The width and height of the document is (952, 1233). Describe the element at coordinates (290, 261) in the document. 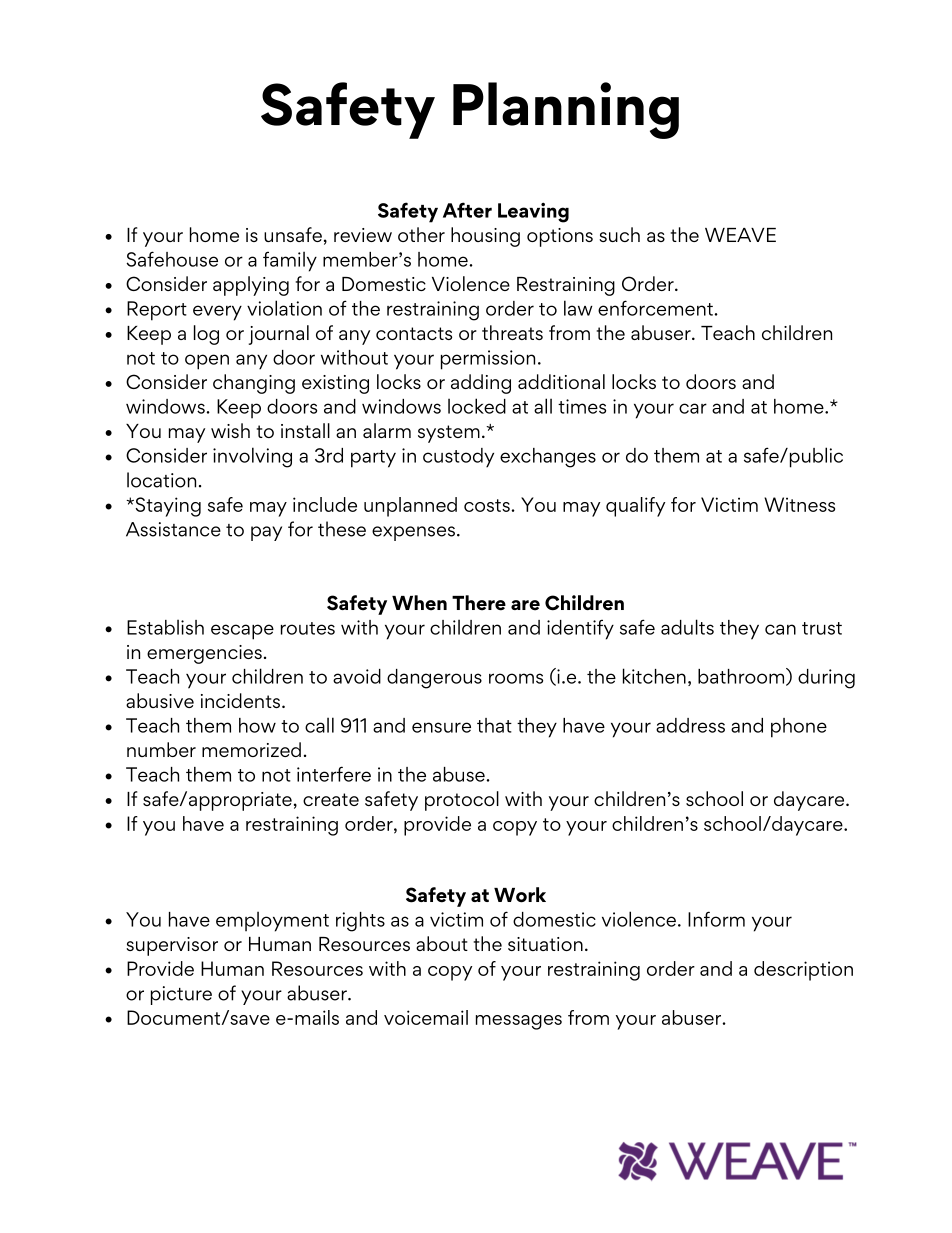

I see `family` at that location.
